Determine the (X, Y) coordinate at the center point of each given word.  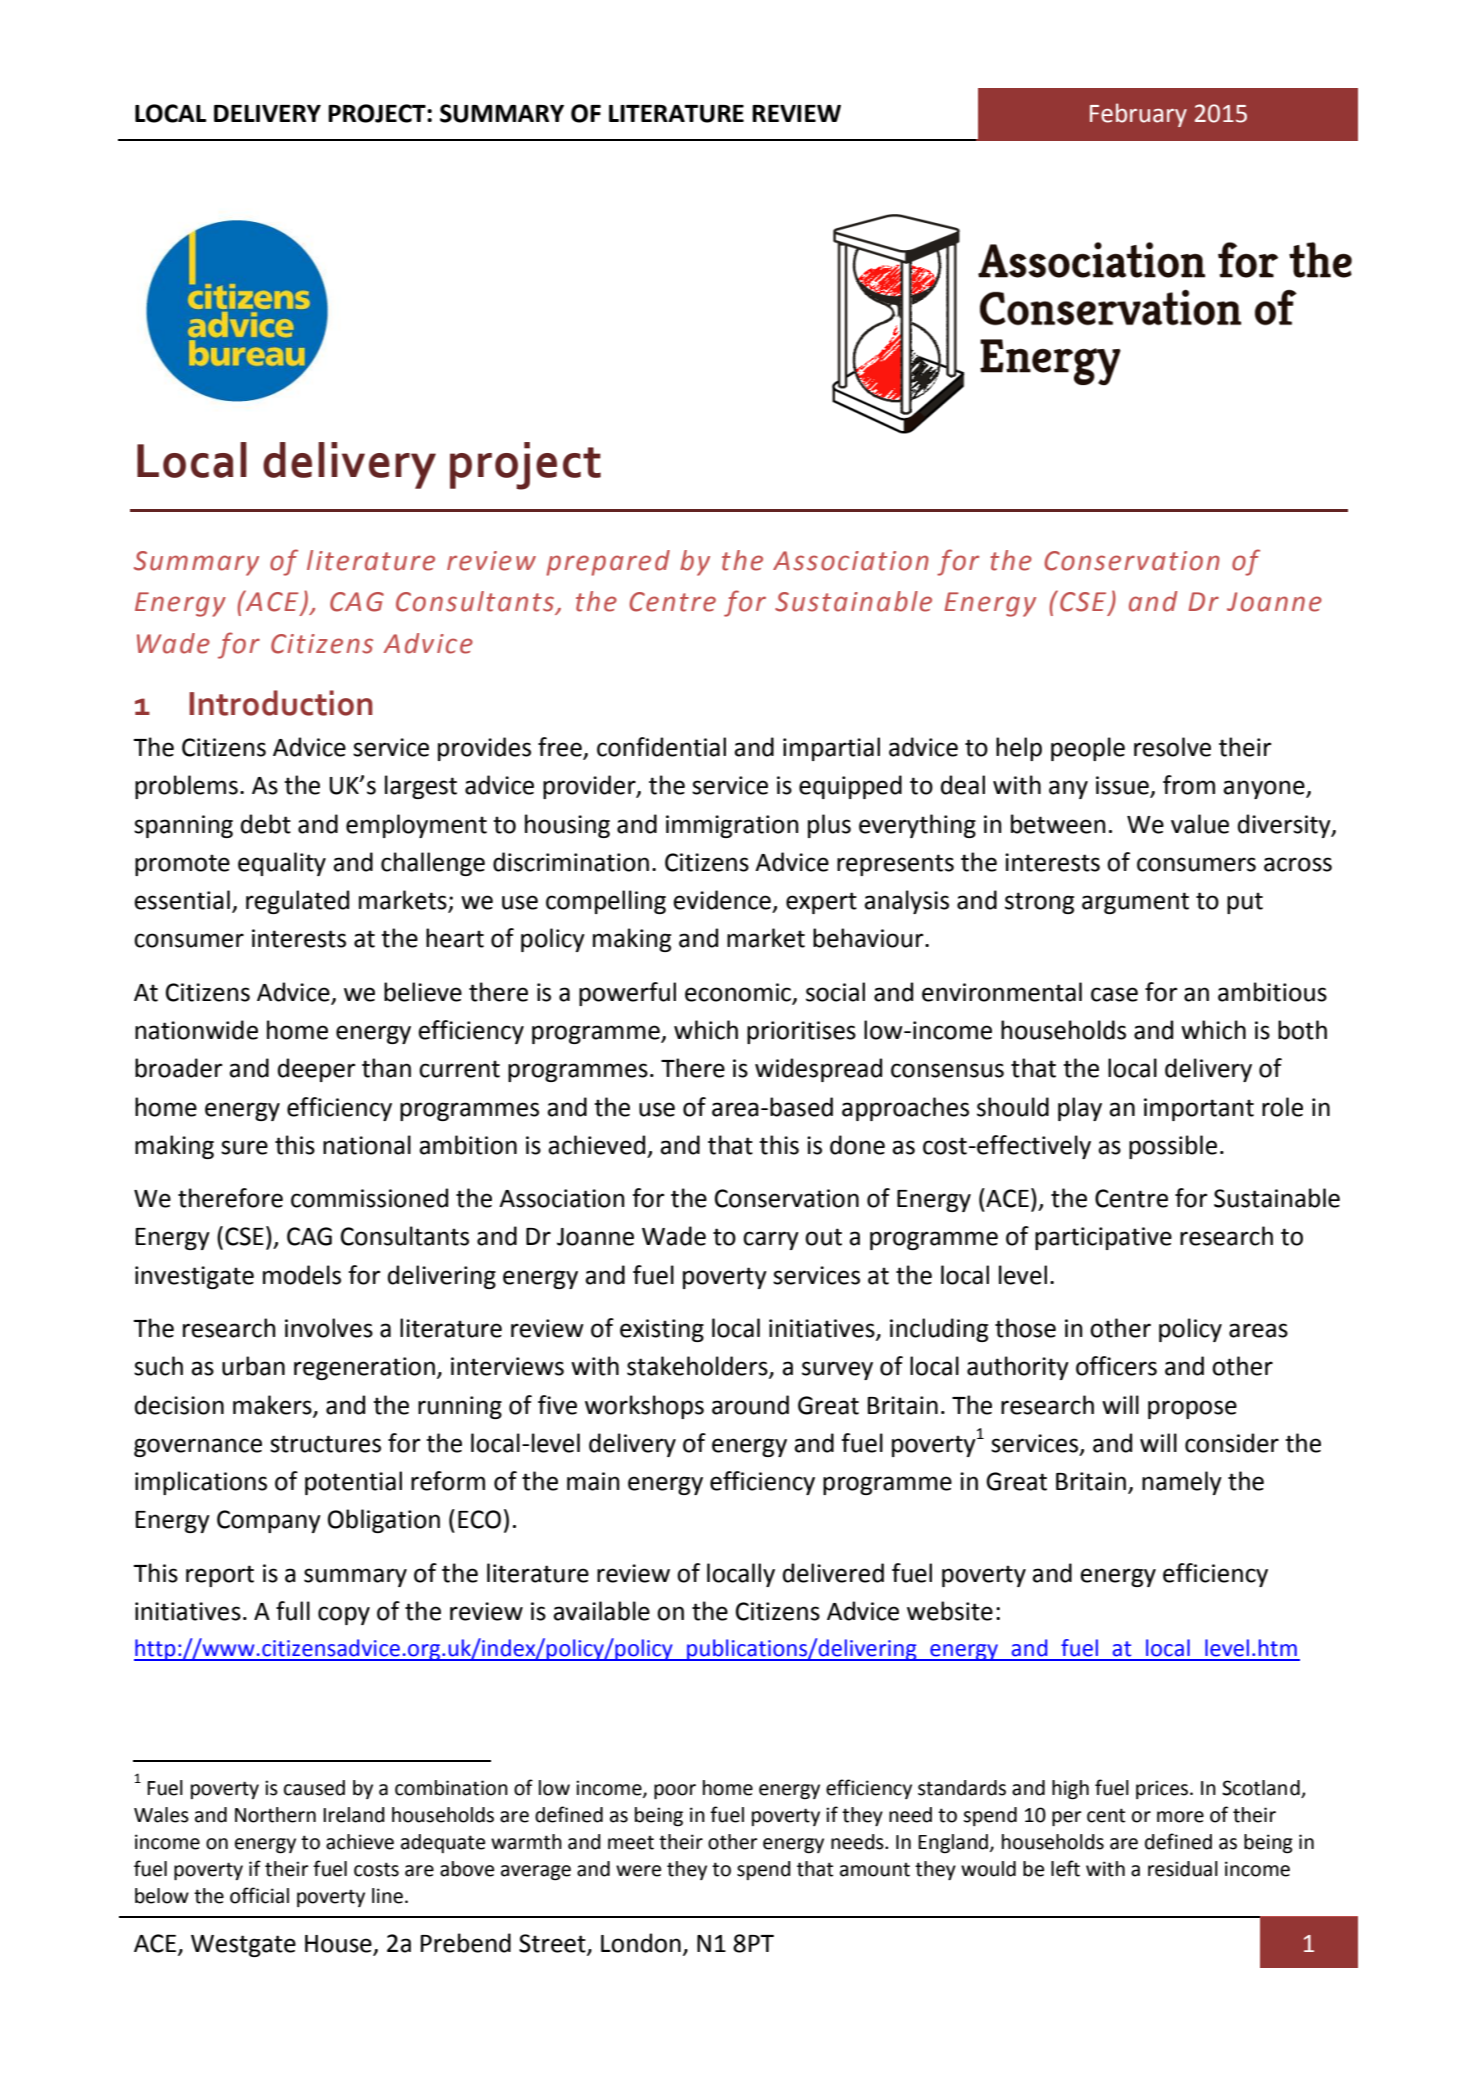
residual (1183, 1869)
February (1138, 115)
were (638, 1871)
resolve (1172, 747)
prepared (608, 563)
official (259, 1895)
